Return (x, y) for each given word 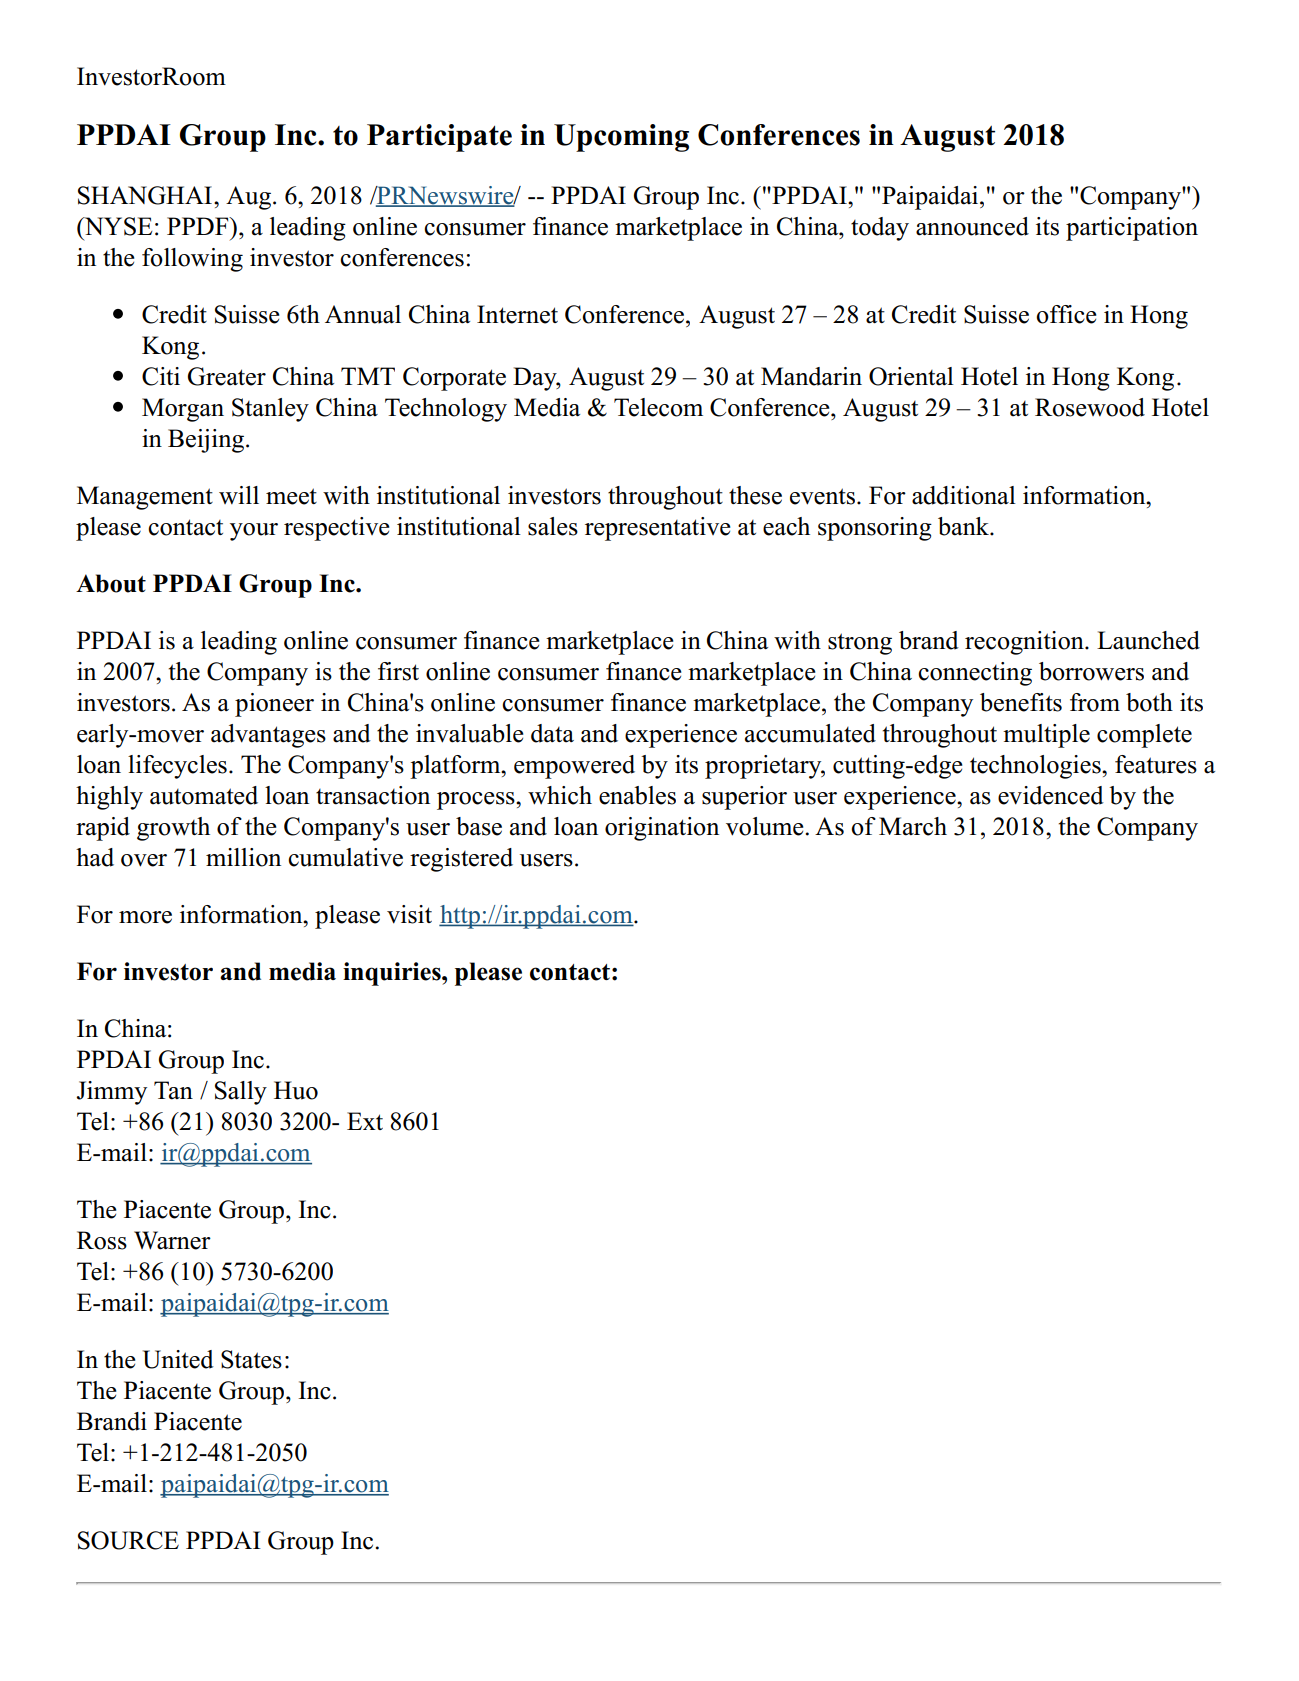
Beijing (207, 441)
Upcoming (621, 138)
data (552, 733)
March (913, 826)
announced (972, 226)
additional (964, 495)
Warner (172, 1240)
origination (662, 829)
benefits (1021, 702)
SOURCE (128, 1540)
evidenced (1051, 795)
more (145, 917)
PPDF (199, 226)
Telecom (658, 407)
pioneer (274, 705)
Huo (296, 1090)
